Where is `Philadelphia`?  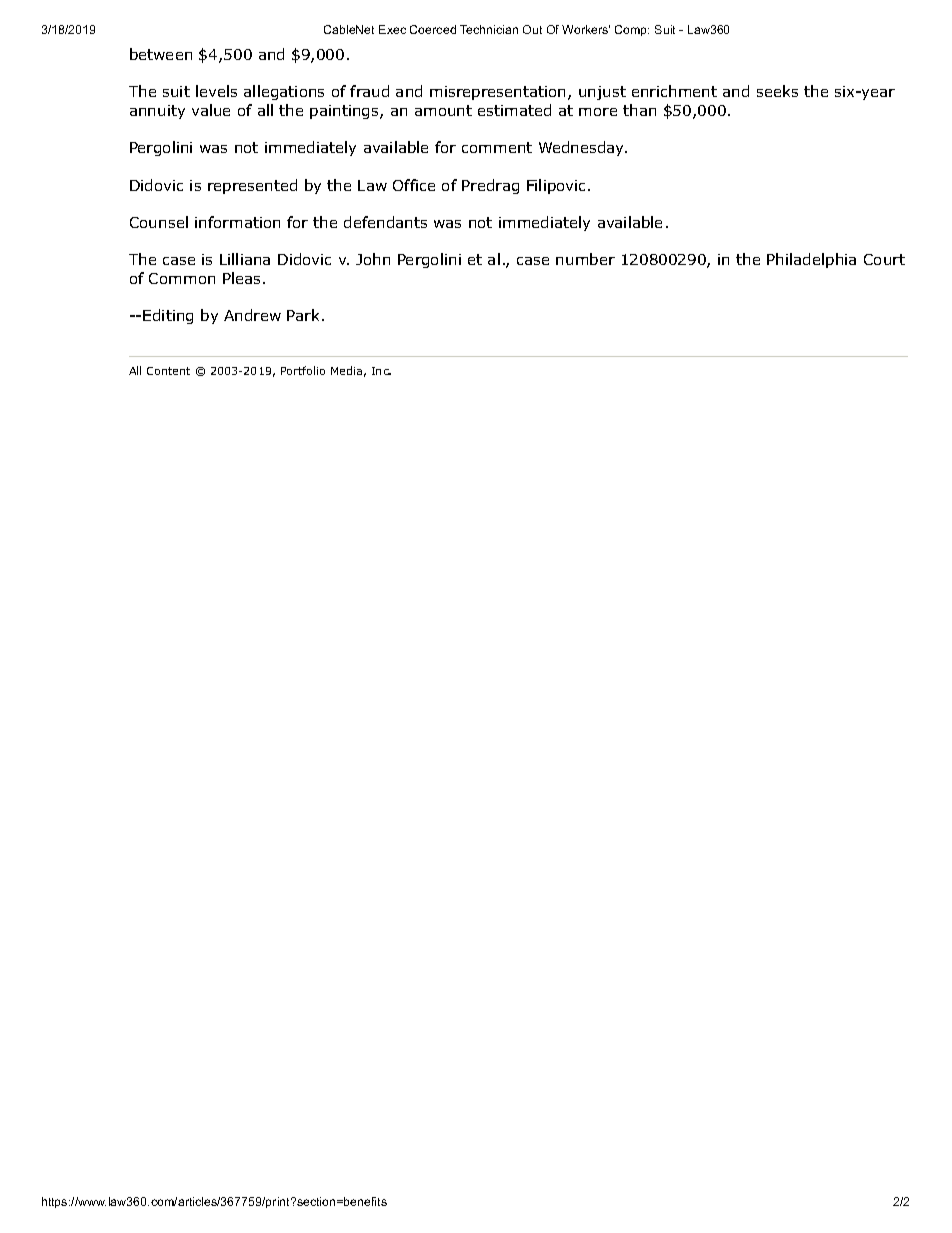 Philadelphia is located at coordinates (811, 260).
